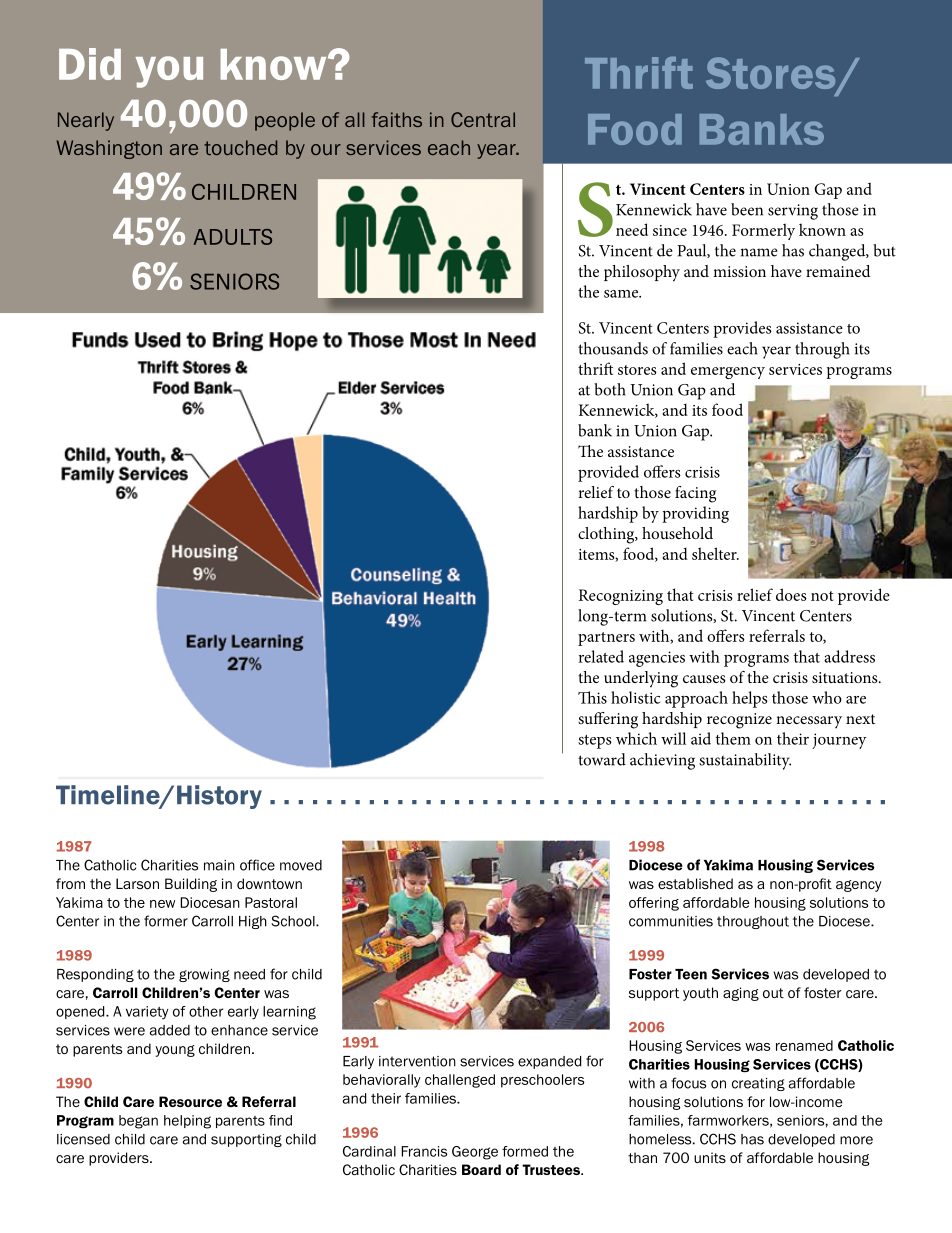 The height and width of the document is (1233, 952). What do you see at coordinates (610, 389) in the document?
I see `both` at bounding box center [610, 389].
